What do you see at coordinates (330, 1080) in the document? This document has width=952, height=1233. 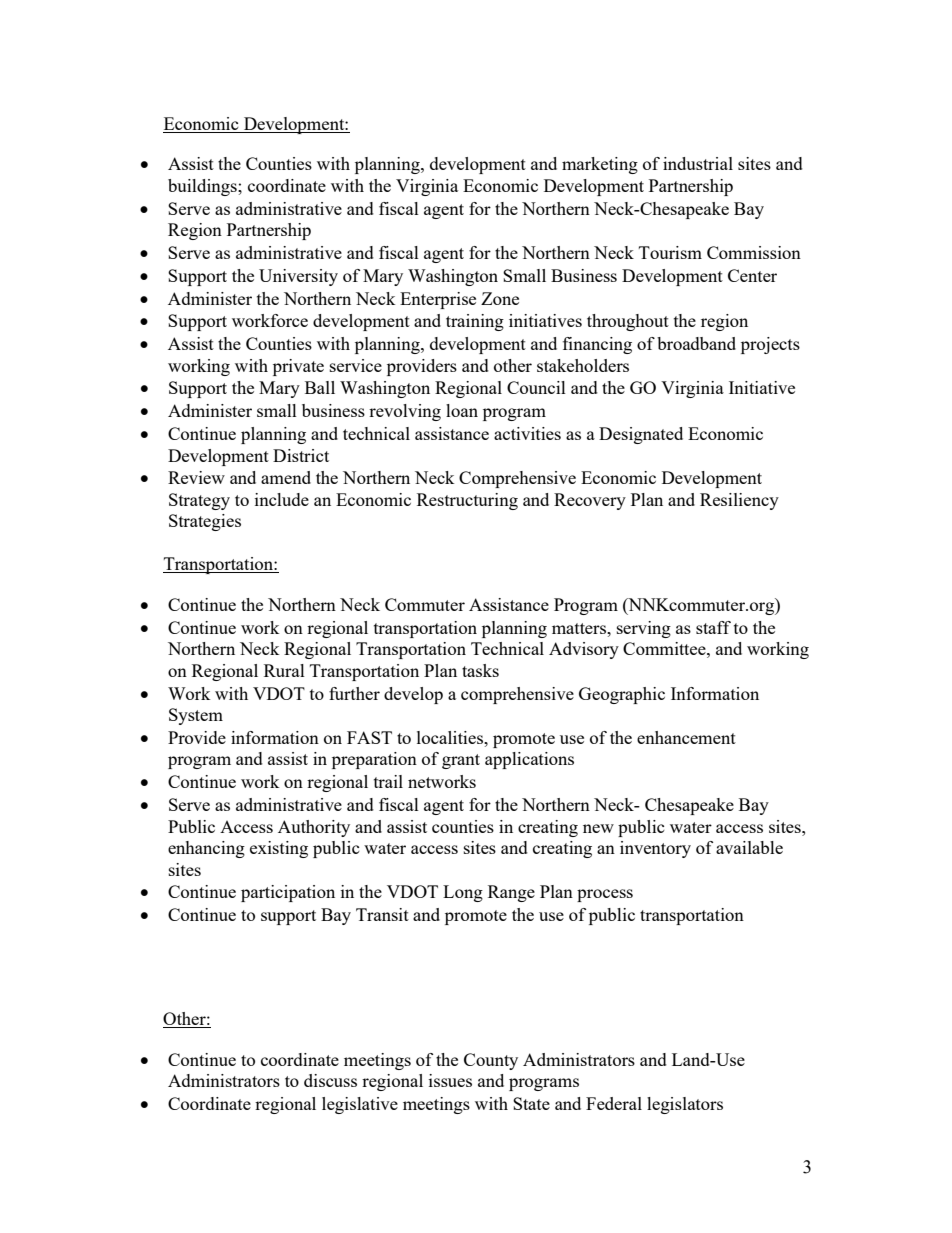 I see `discuss` at bounding box center [330, 1080].
